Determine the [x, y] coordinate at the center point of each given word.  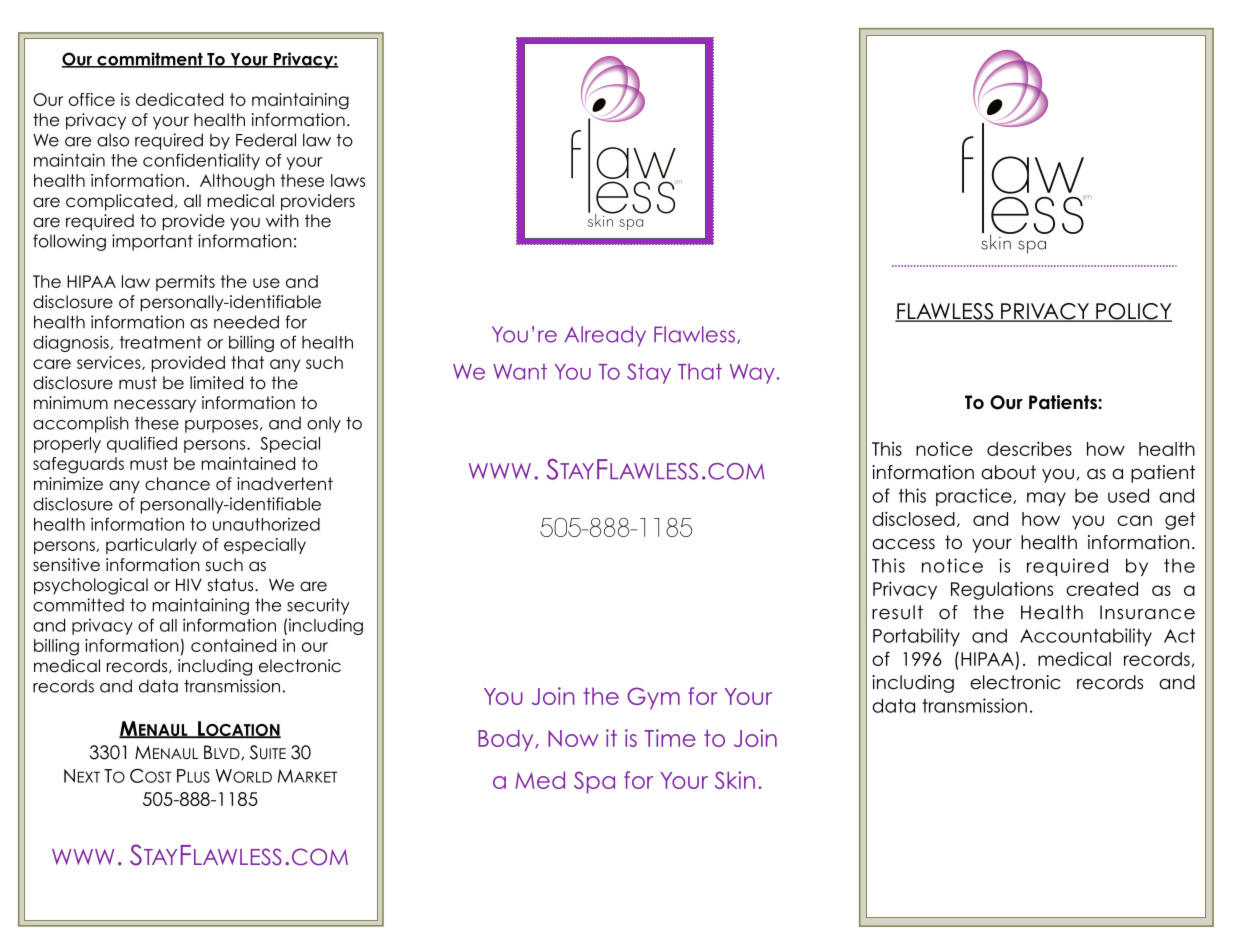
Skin [735, 780]
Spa [594, 782]
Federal [266, 140]
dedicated [179, 99]
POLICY [1133, 312]
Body [507, 740]
